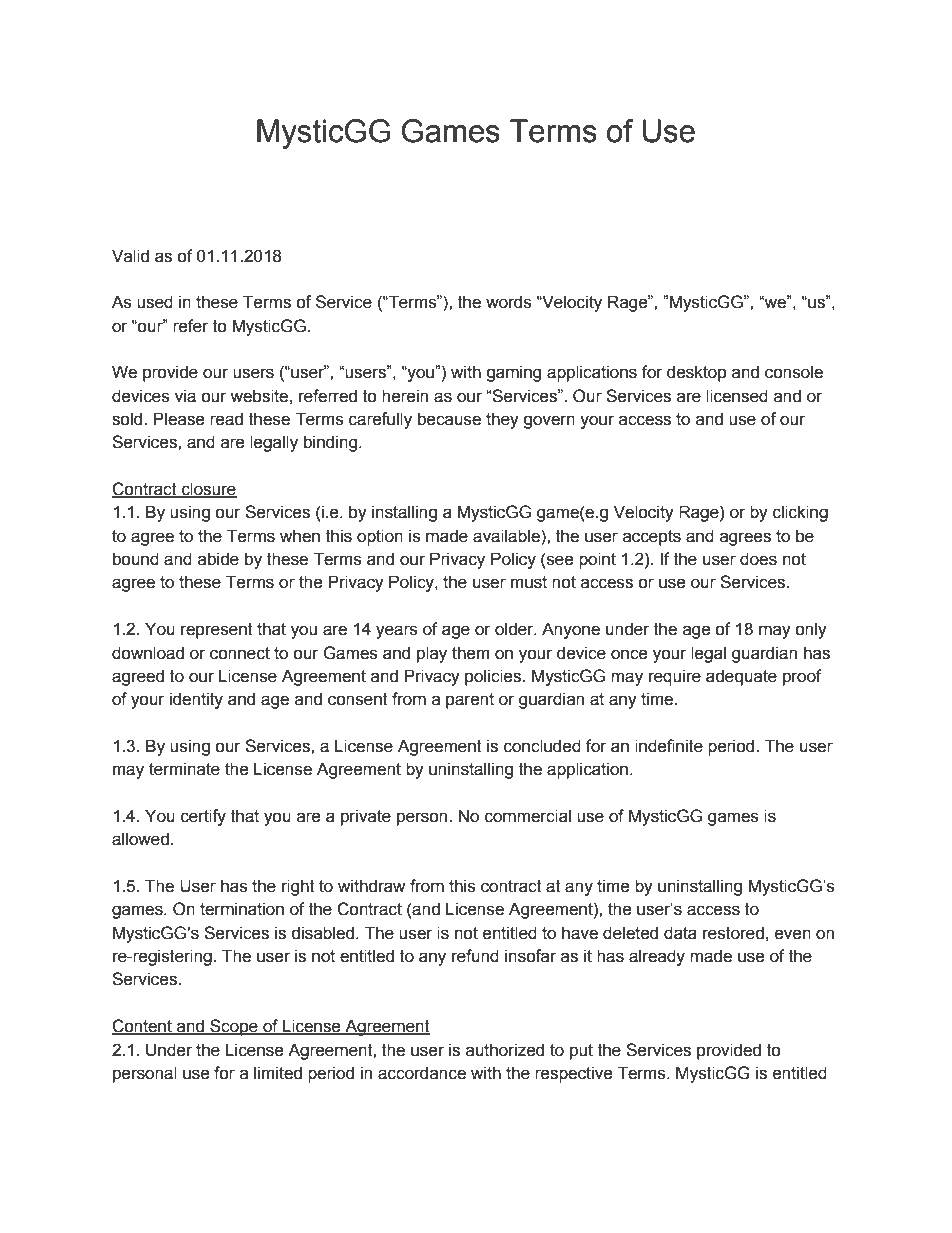 The height and width of the screenshot is (1233, 952). What do you see at coordinates (155, 302) in the screenshot?
I see `used` at bounding box center [155, 302].
